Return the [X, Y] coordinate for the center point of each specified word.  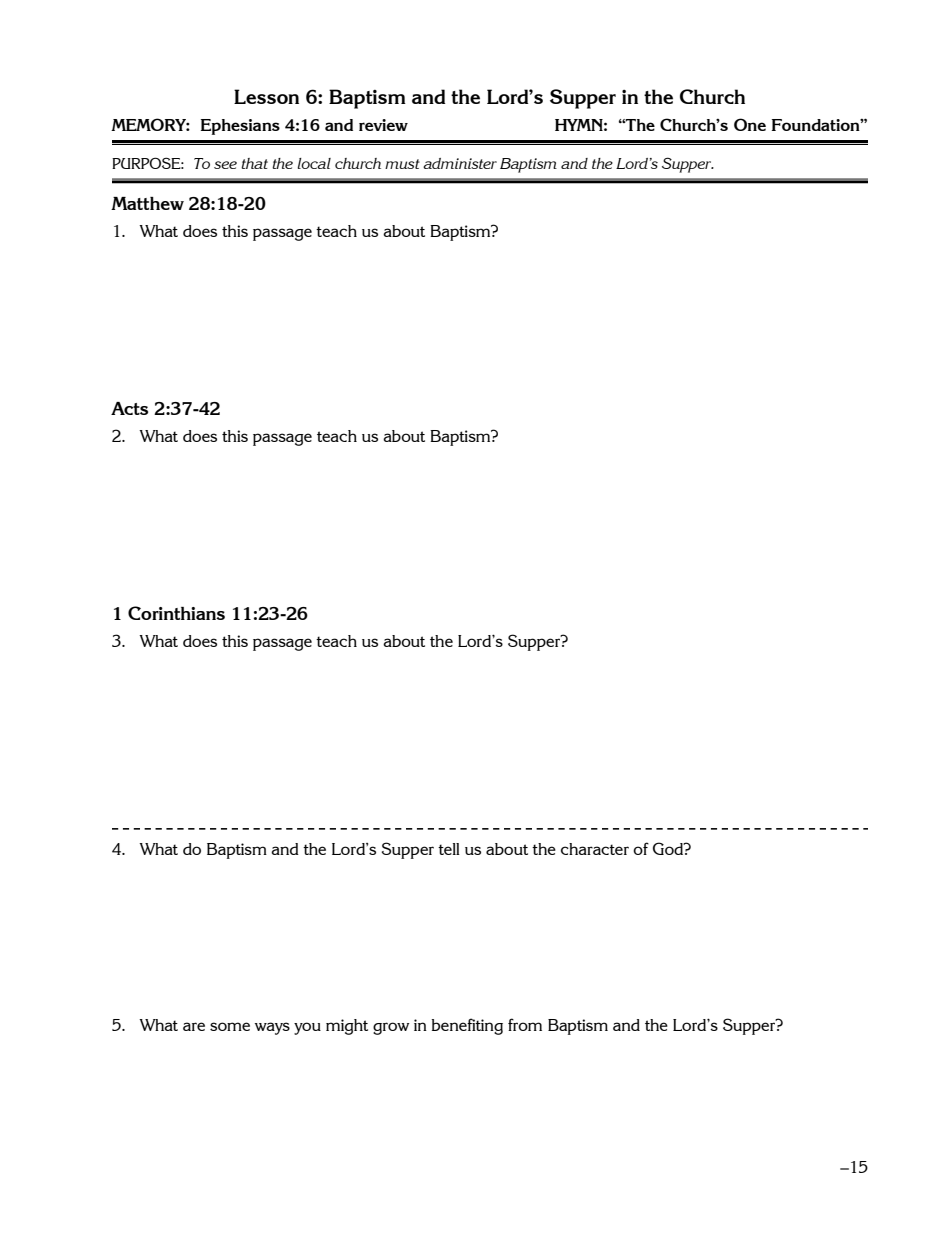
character [595, 849]
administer [460, 163]
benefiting [467, 1026]
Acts [129, 408]
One [750, 124]
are [194, 1026]
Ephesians [240, 127]
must [402, 164]
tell [449, 849]
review [383, 125]
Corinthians [176, 613]
